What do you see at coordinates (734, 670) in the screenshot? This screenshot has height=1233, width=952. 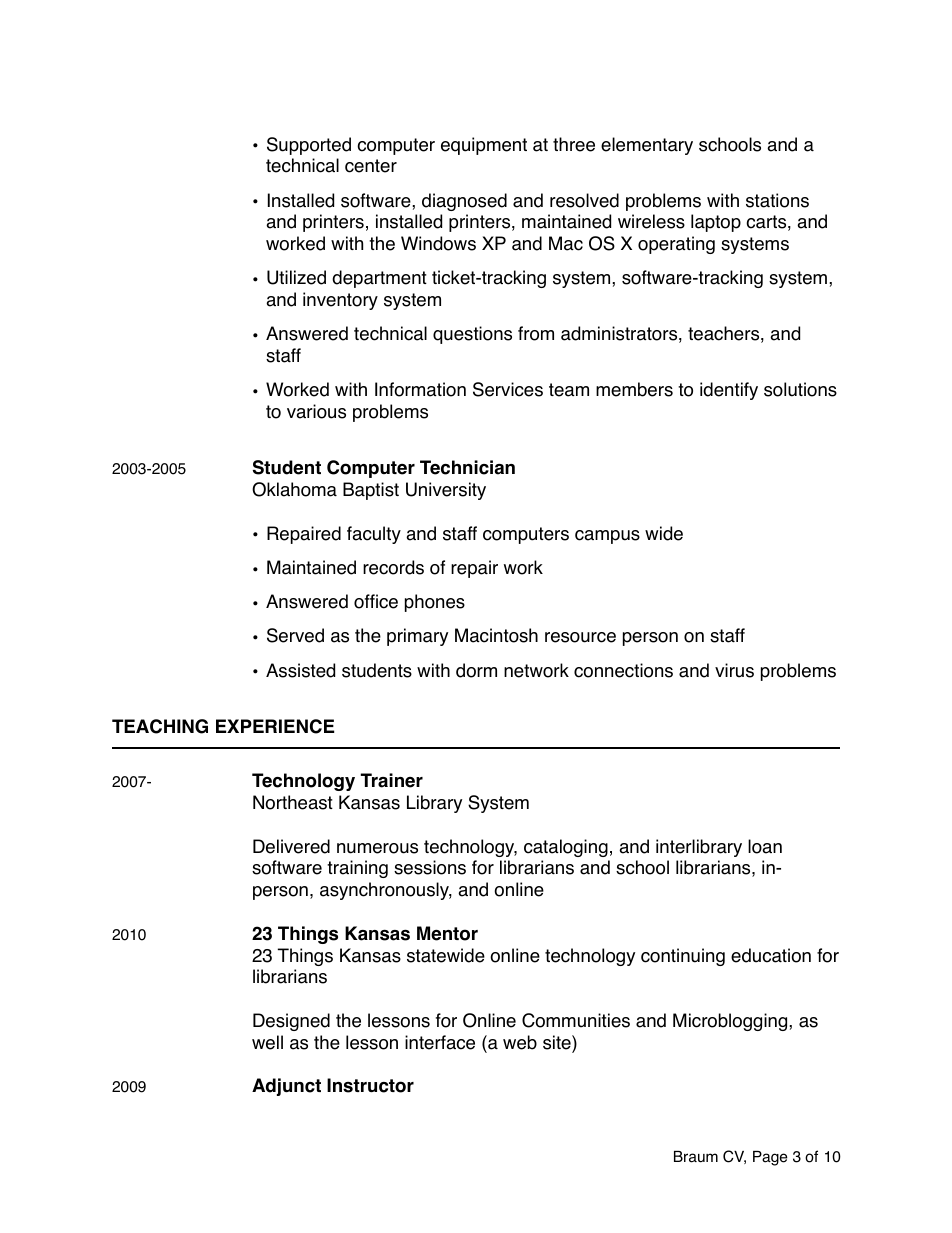 I see `virus` at bounding box center [734, 670].
